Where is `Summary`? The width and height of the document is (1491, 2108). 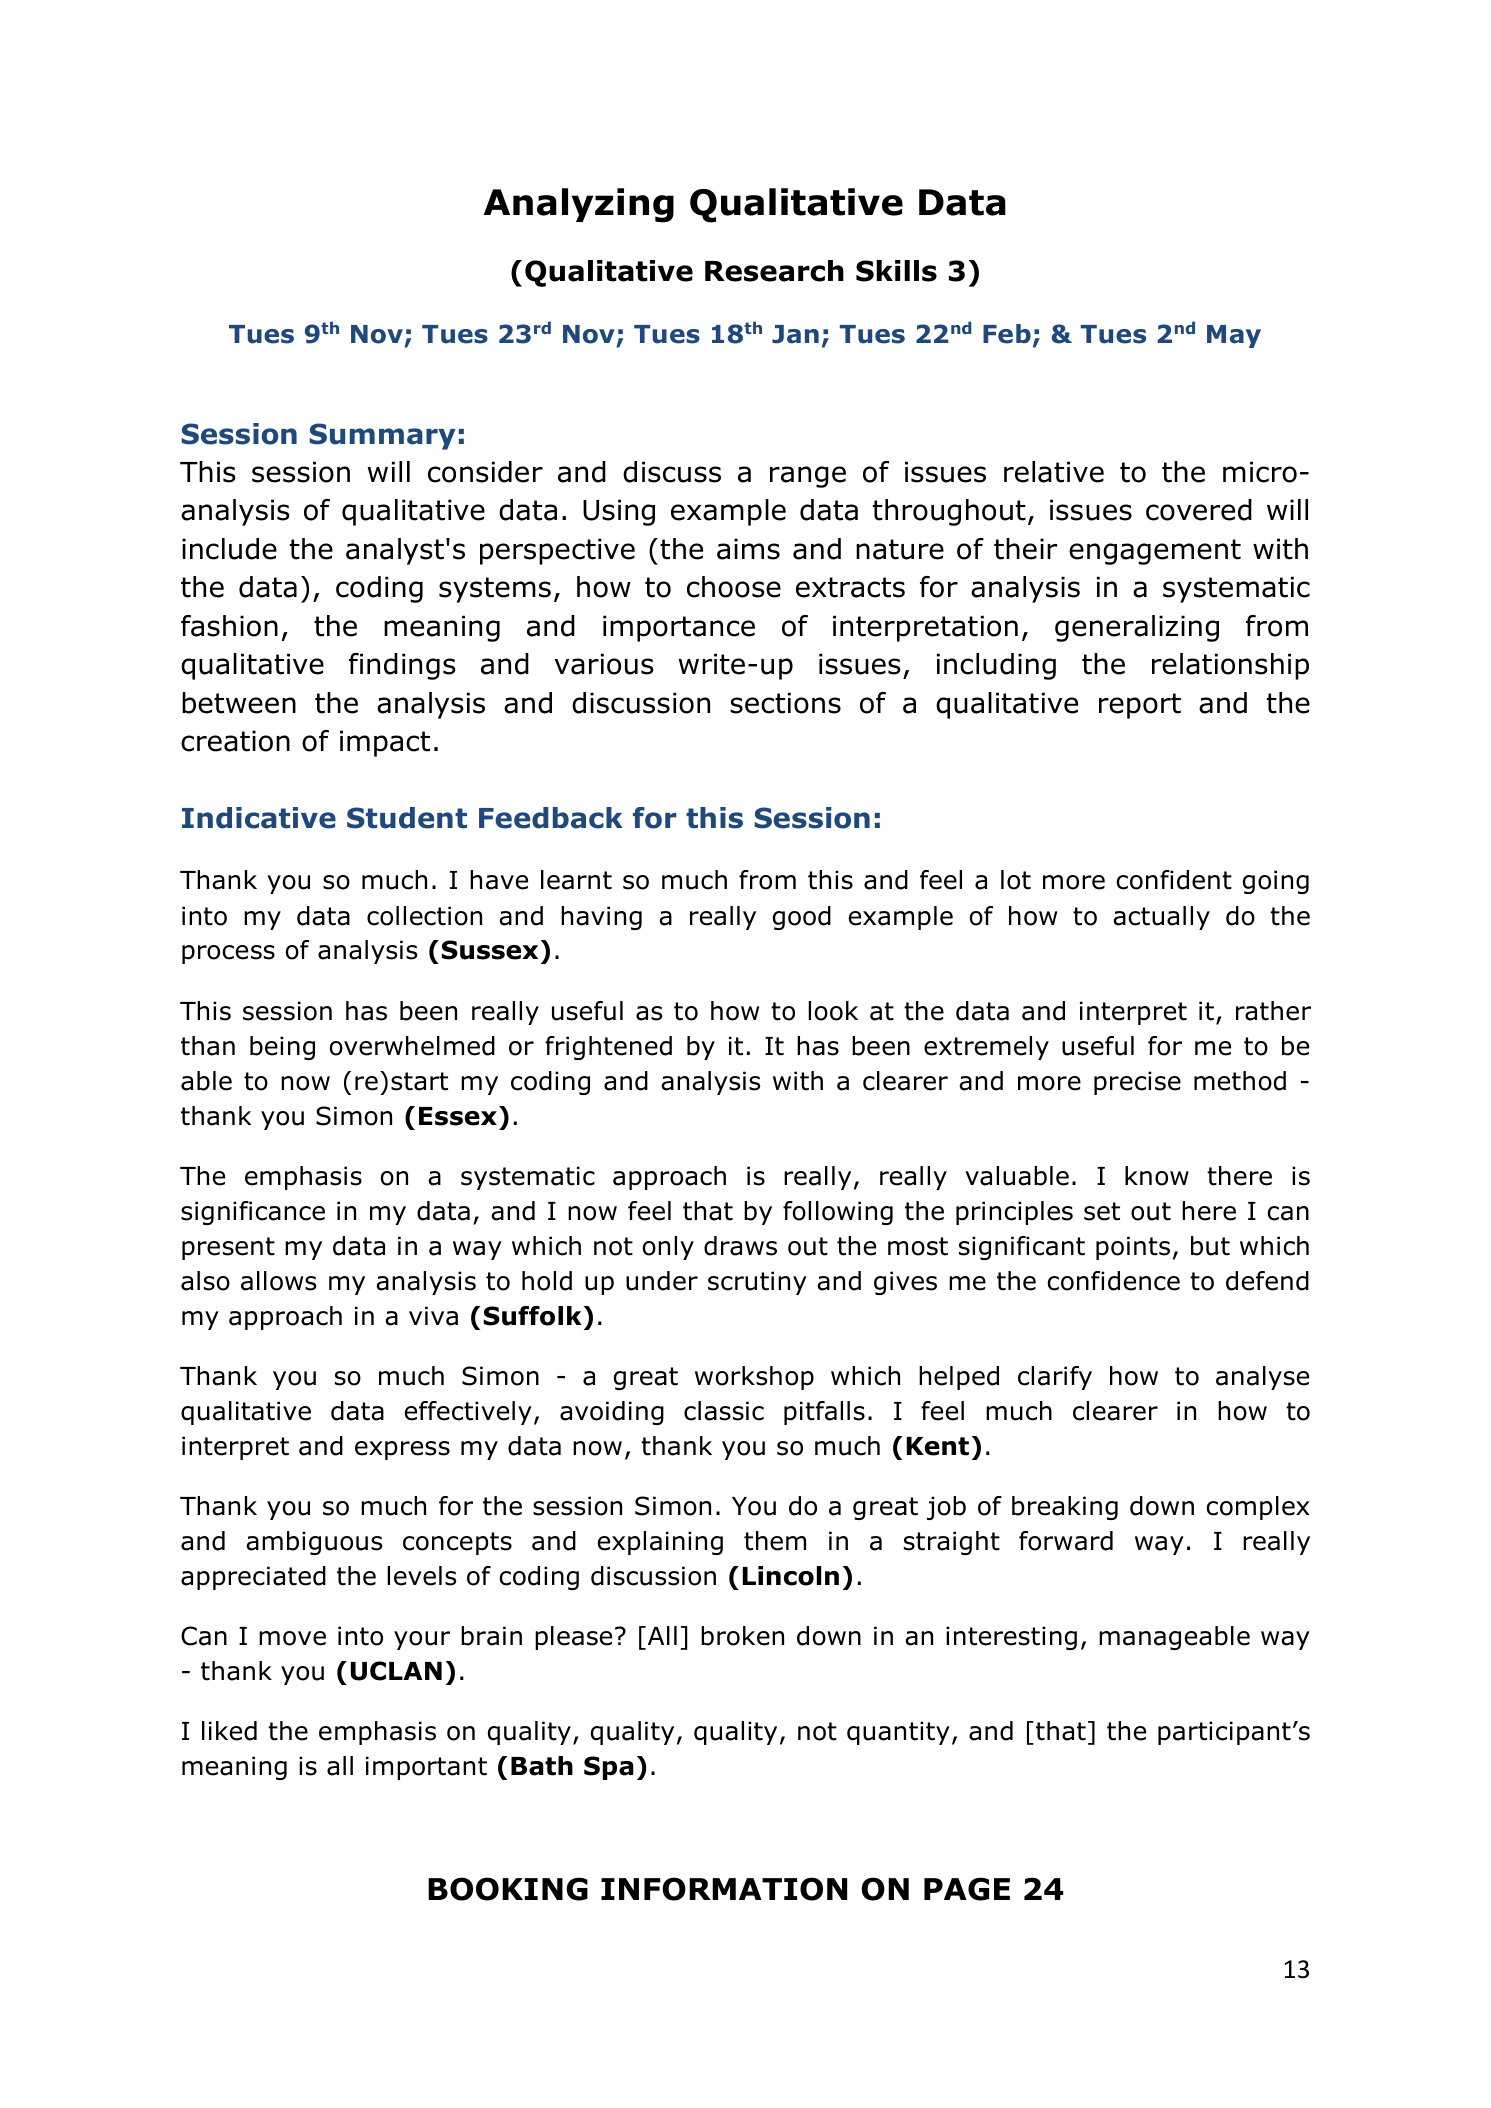 Summary is located at coordinates (382, 436).
